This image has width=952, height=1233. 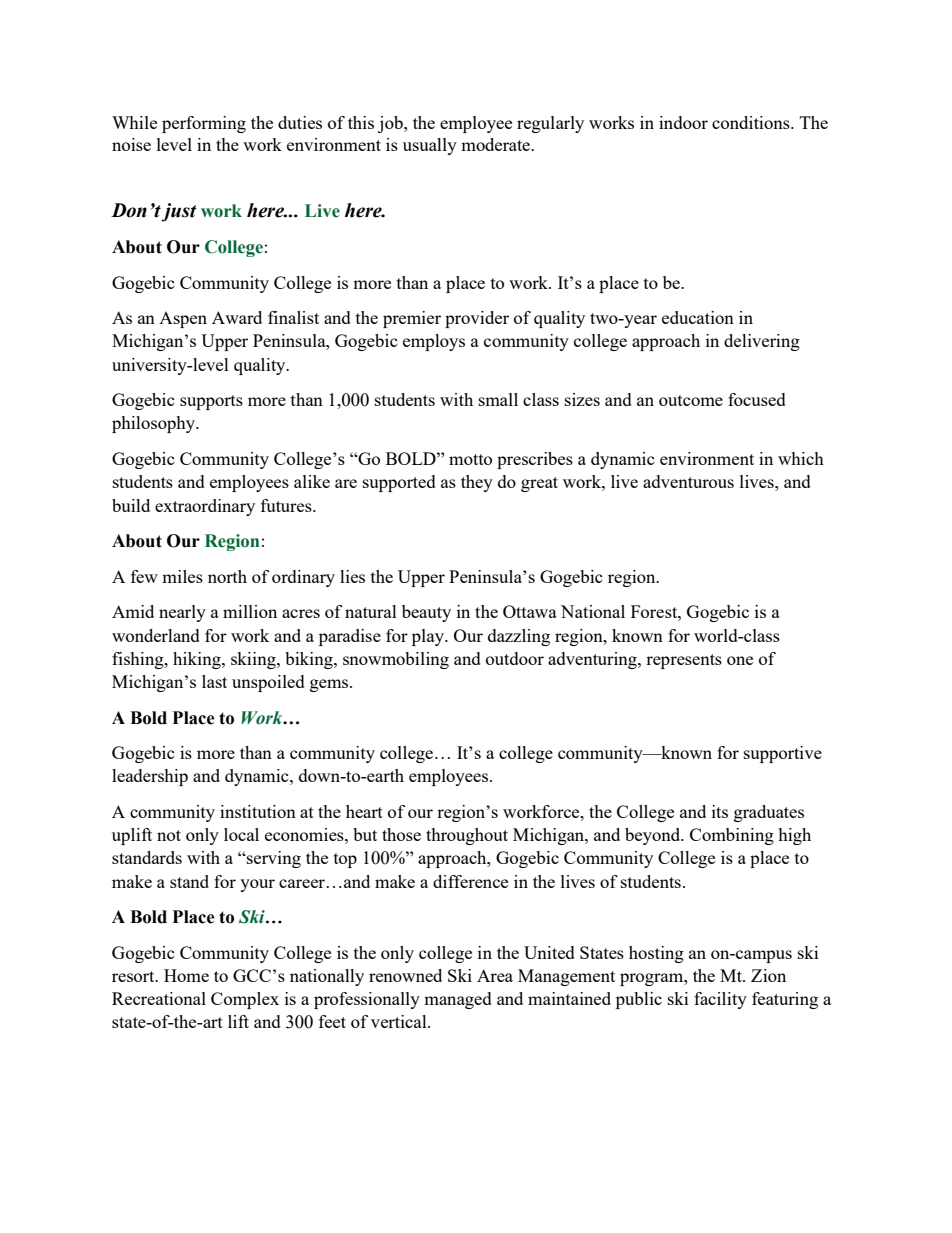 What do you see at coordinates (150, 777) in the image?
I see `leadership` at bounding box center [150, 777].
